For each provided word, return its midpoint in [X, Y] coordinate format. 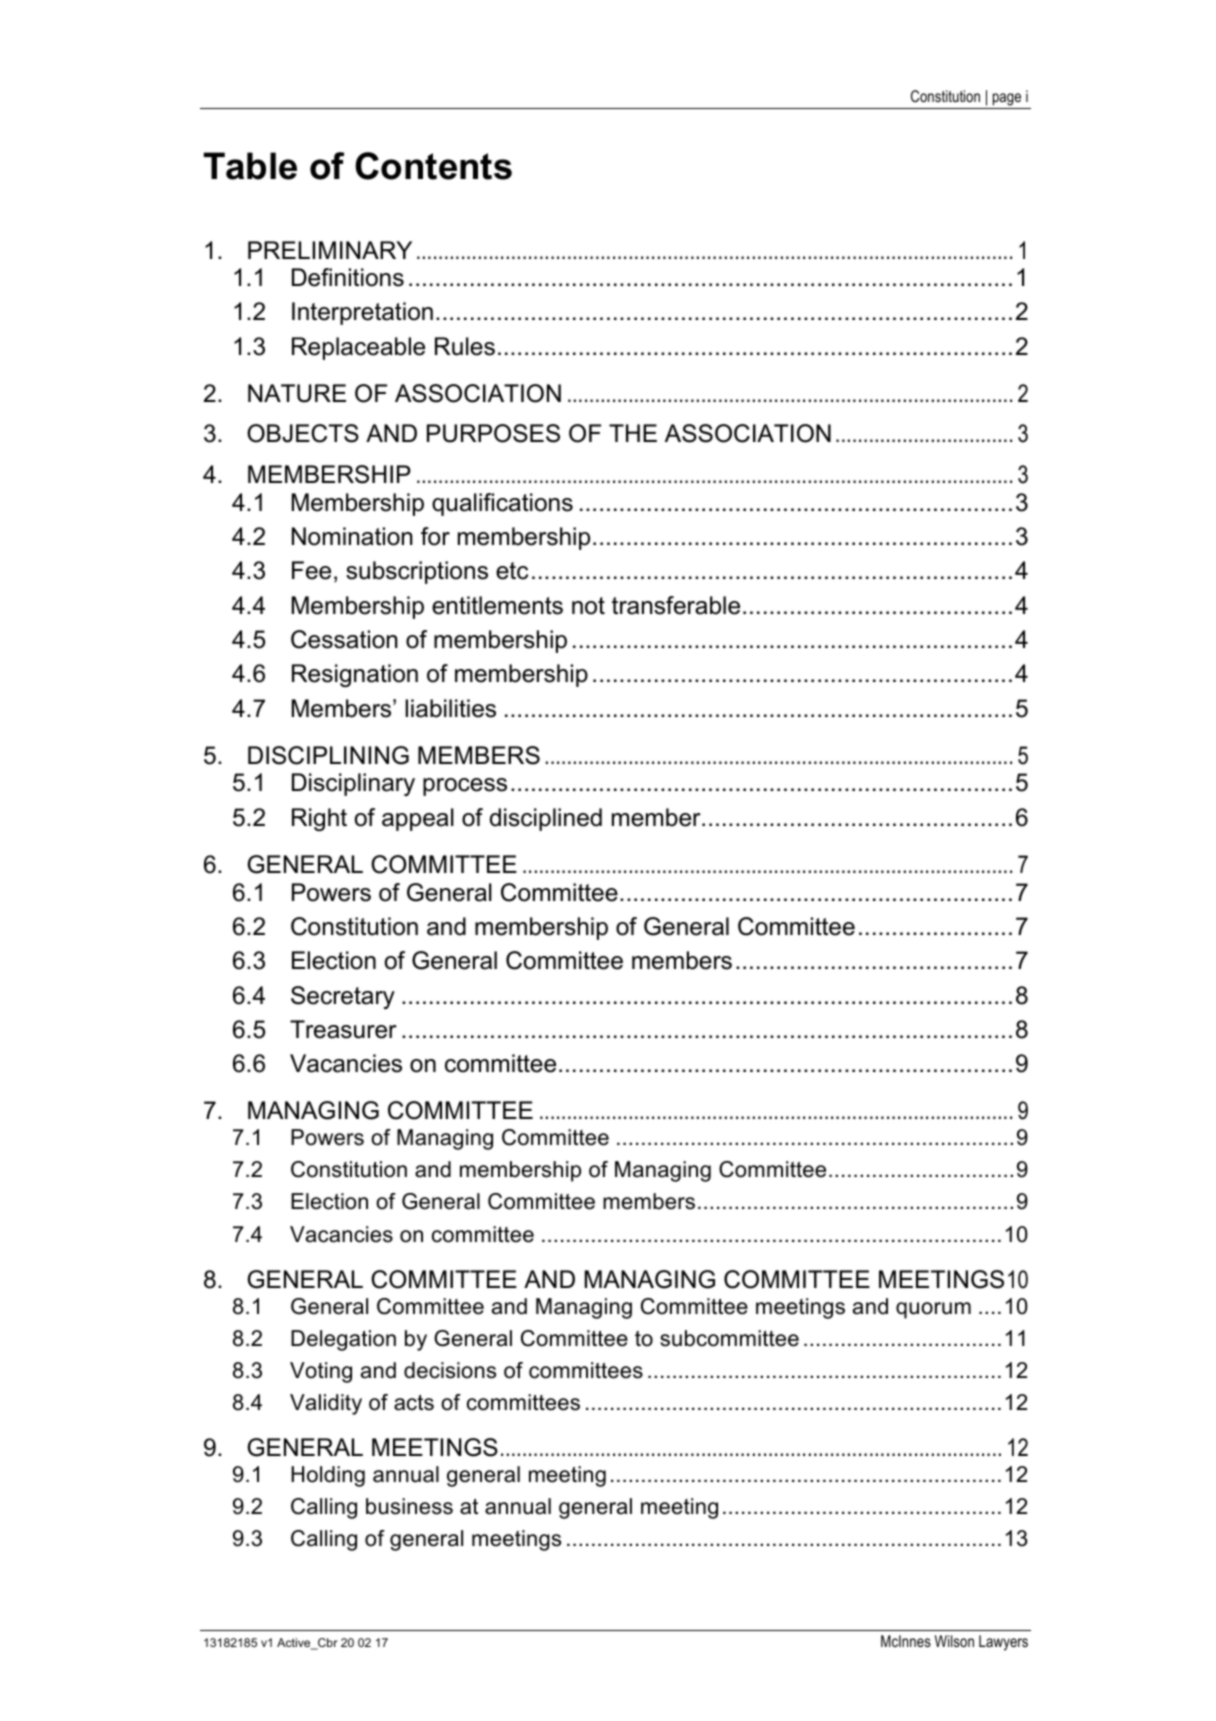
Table [250, 166]
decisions [450, 1370]
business [409, 1506]
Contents [433, 166]
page [1007, 99]
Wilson [954, 1641]
